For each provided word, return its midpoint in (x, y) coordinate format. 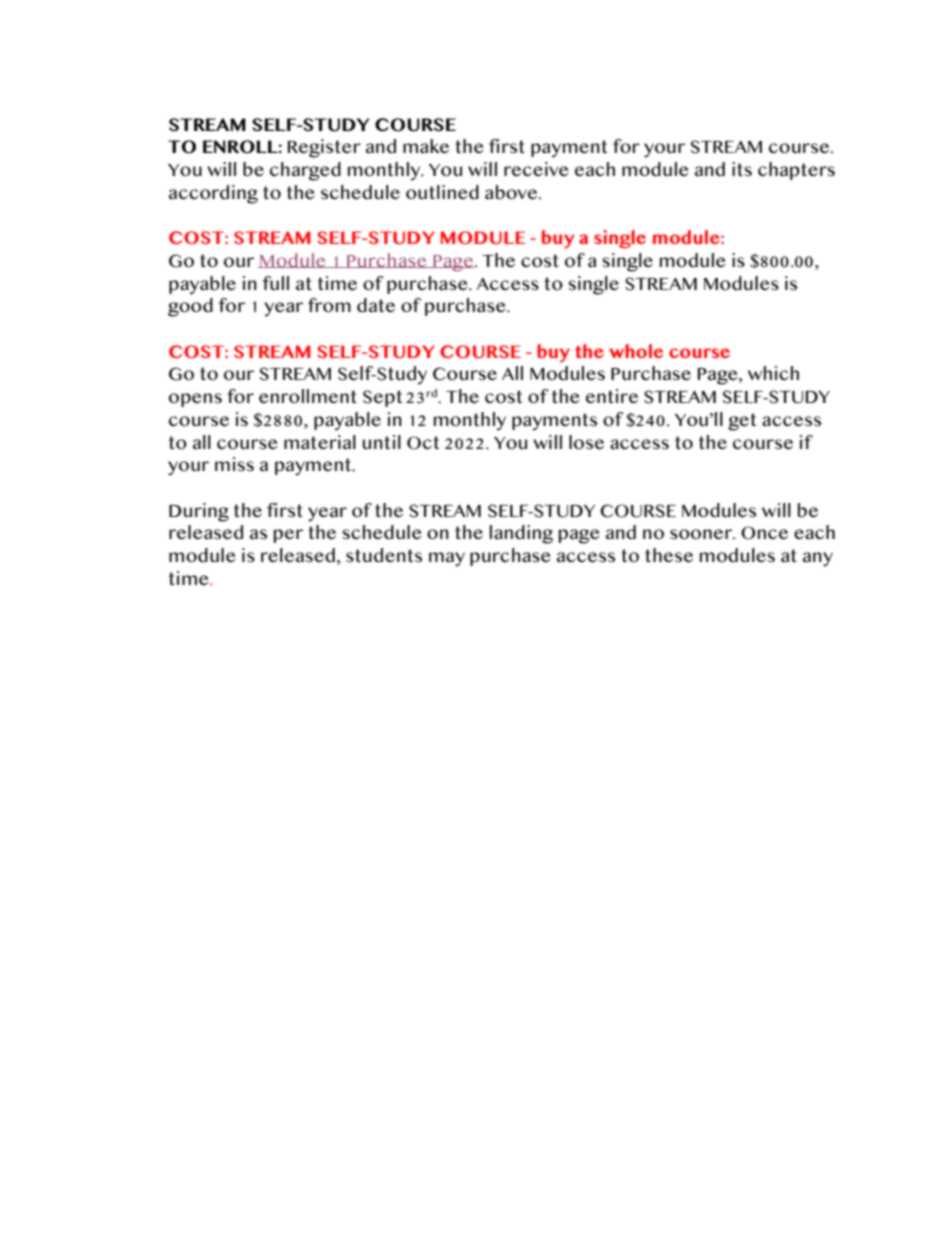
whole (636, 351)
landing (521, 534)
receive (536, 169)
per (288, 536)
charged (305, 171)
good (190, 307)
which (773, 373)
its (742, 169)
